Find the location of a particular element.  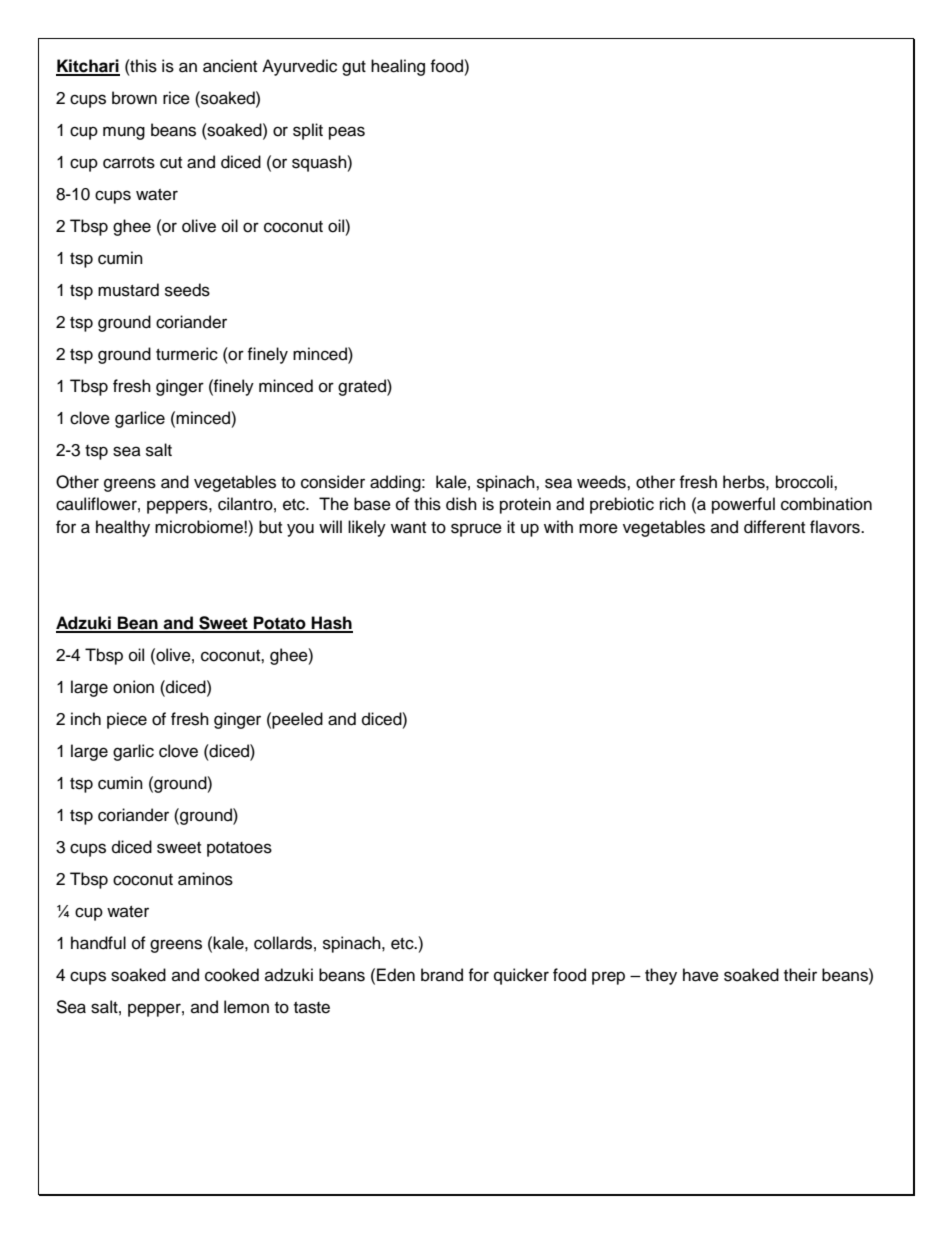

dish is located at coordinates (461, 504).
